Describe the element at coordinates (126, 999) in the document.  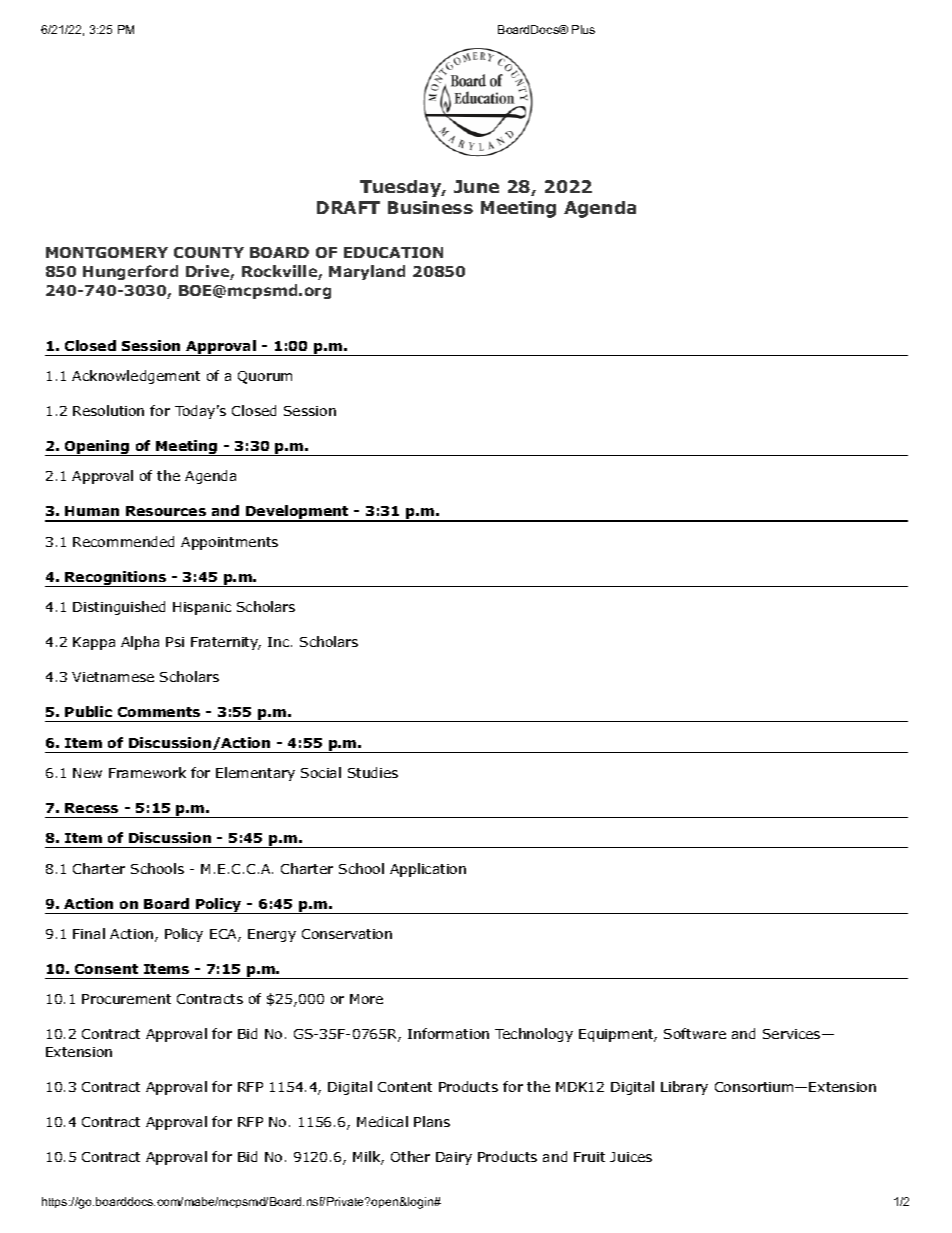
I see `Procurement` at that location.
